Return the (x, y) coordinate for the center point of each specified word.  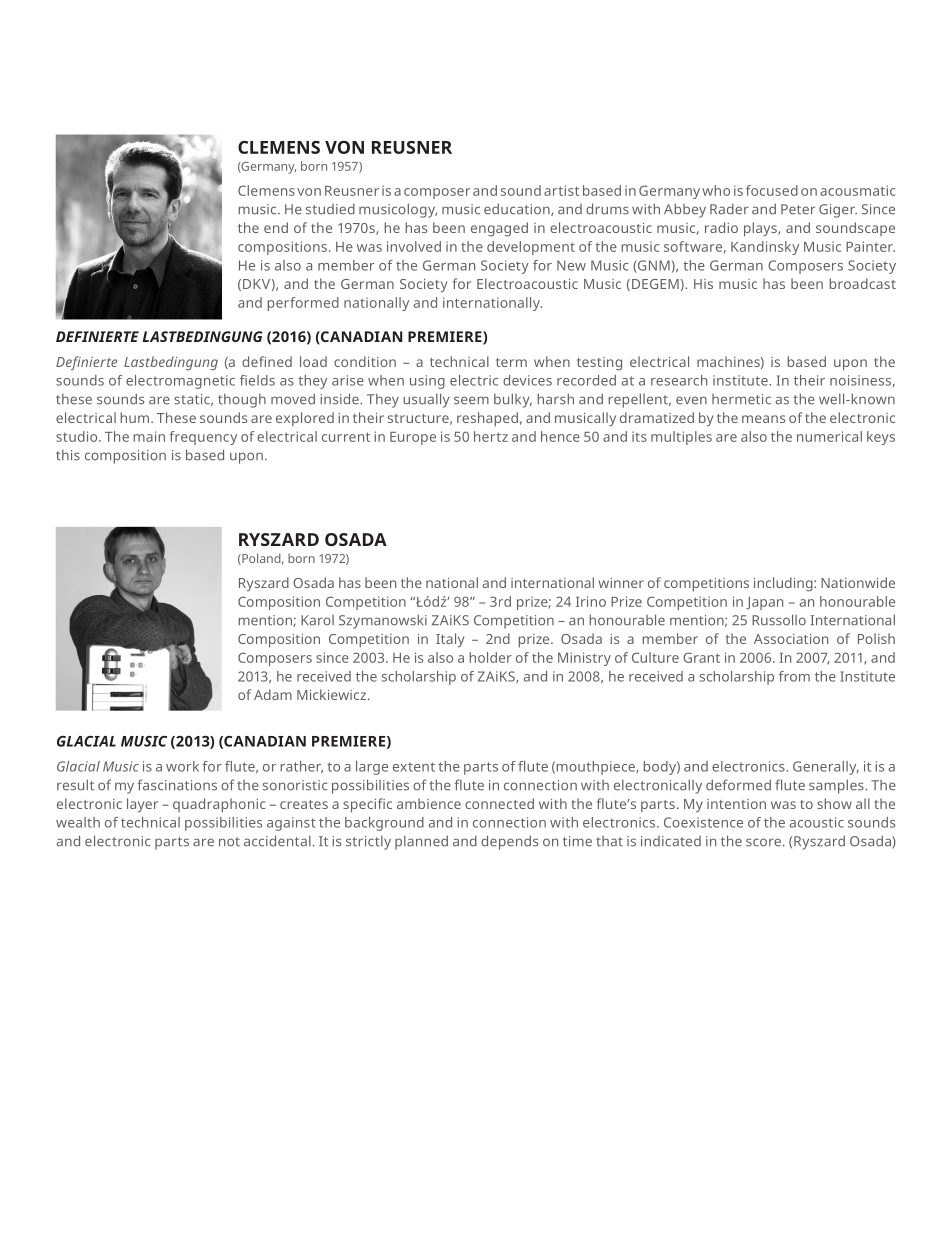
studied (330, 209)
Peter (798, 209)
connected (499, 803)
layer (142, 805)
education (518, 209)
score (763, 842)
